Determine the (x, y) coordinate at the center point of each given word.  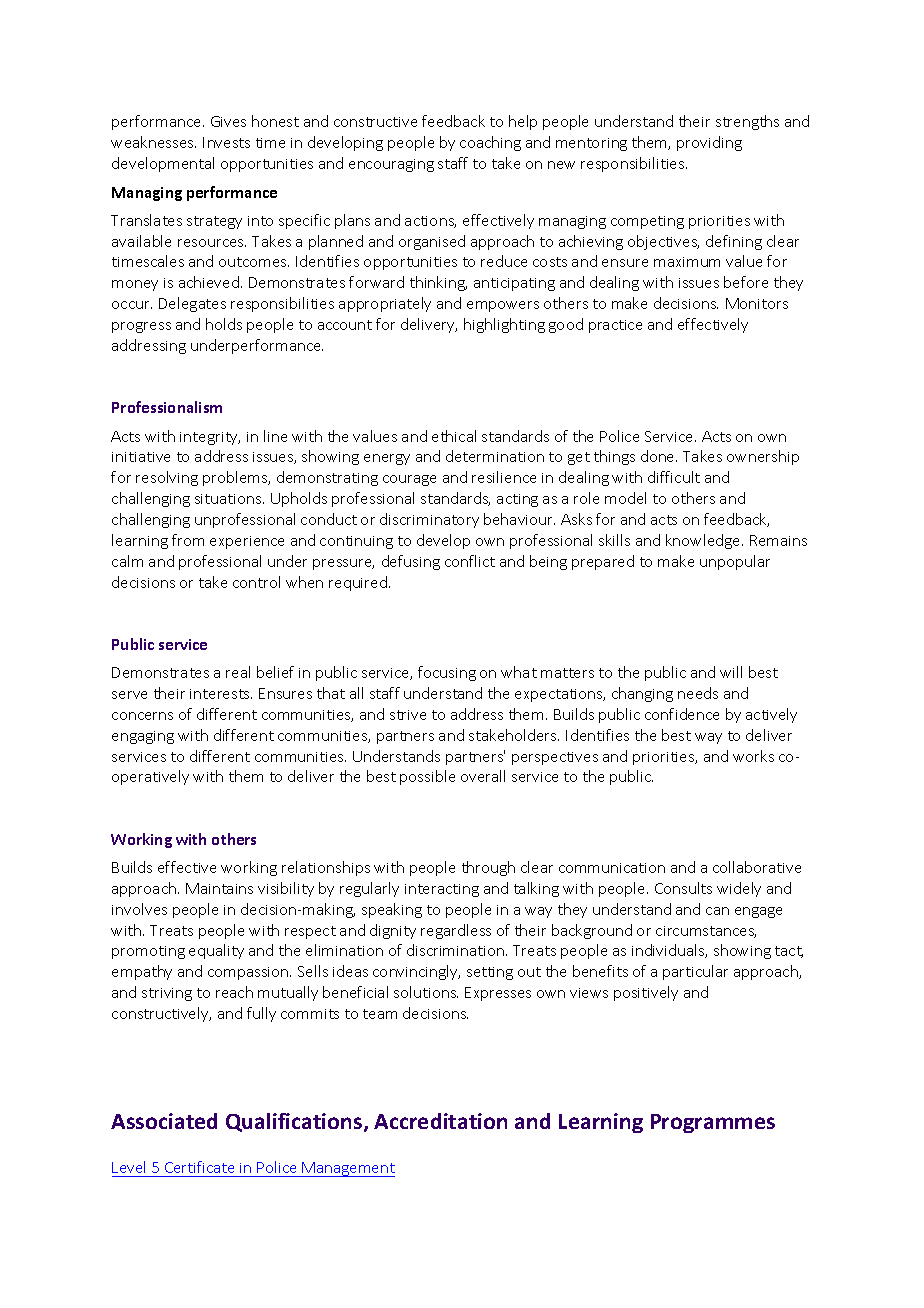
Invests (226, 142)
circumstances (706, 932)
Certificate (199, 1167)
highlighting (504, 325)
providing (709, 143)
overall (483, 776)
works (753, 756)
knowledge (704, 541)
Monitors (757, 303)
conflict (470, 561)
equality (216, 951)
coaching (490, 143)
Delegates (192, 304)
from (188, 540)
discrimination (457, 950)
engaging (143, 737)
